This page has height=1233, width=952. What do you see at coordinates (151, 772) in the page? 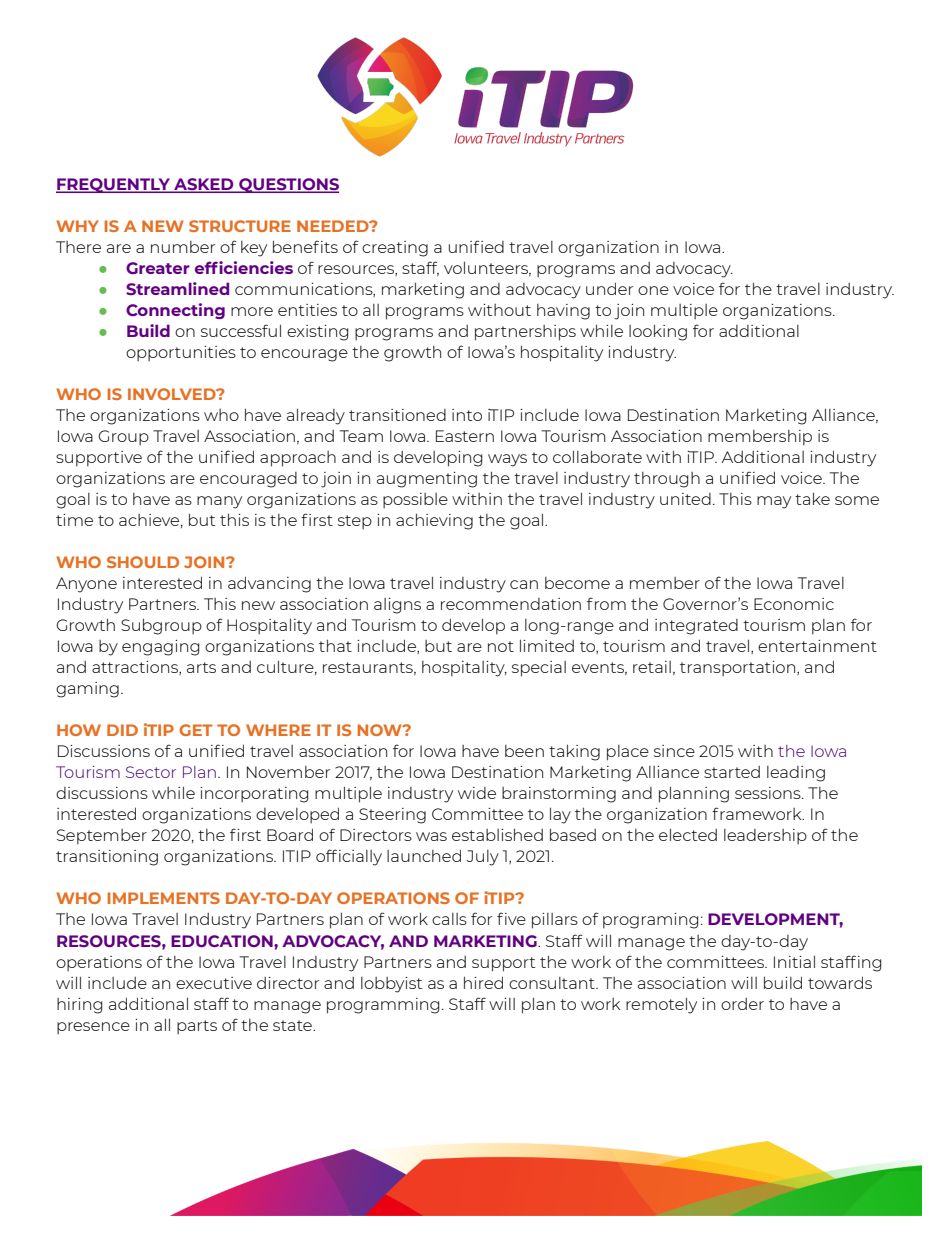
I see `Sector` at bounding box center [151, 772].
